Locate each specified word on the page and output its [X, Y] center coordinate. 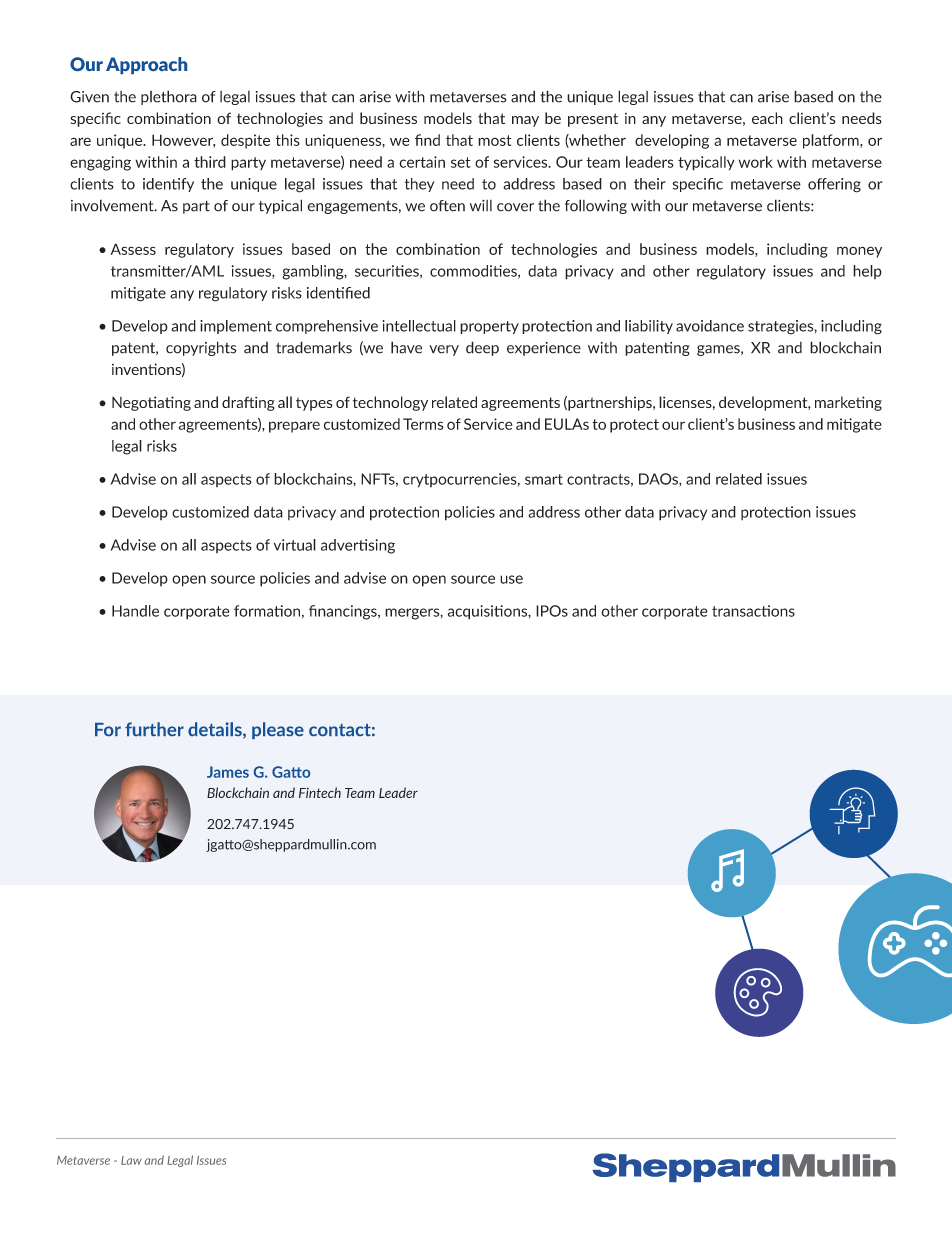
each [767, 118]
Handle [135, 611]
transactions [753, 611]
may [525, 121]
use [511, 579]
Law [131, 1160]
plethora [169, 97]
